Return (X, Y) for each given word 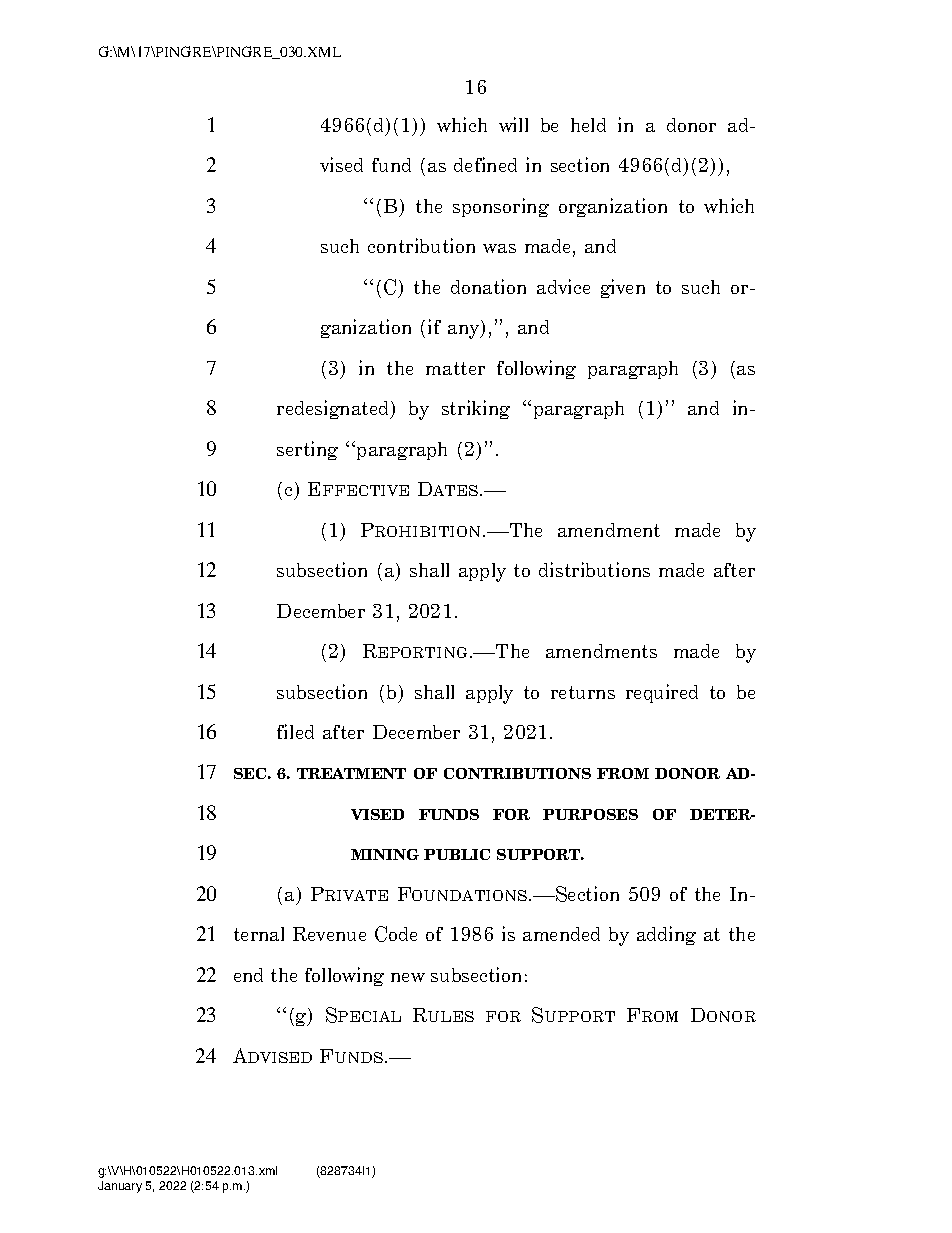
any (465, 332)
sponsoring (501, 207)
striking (476, 409)
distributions (594, 569)
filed (295, 731)
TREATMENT (351, 773)
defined (485, 164)
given (623, 288)
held (588, 125)
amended (561, 934)
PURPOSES (590, 814)
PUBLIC (457, 854)
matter (455, 368)
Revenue (329, 934)
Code (396, 934)
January (120, 1187)
